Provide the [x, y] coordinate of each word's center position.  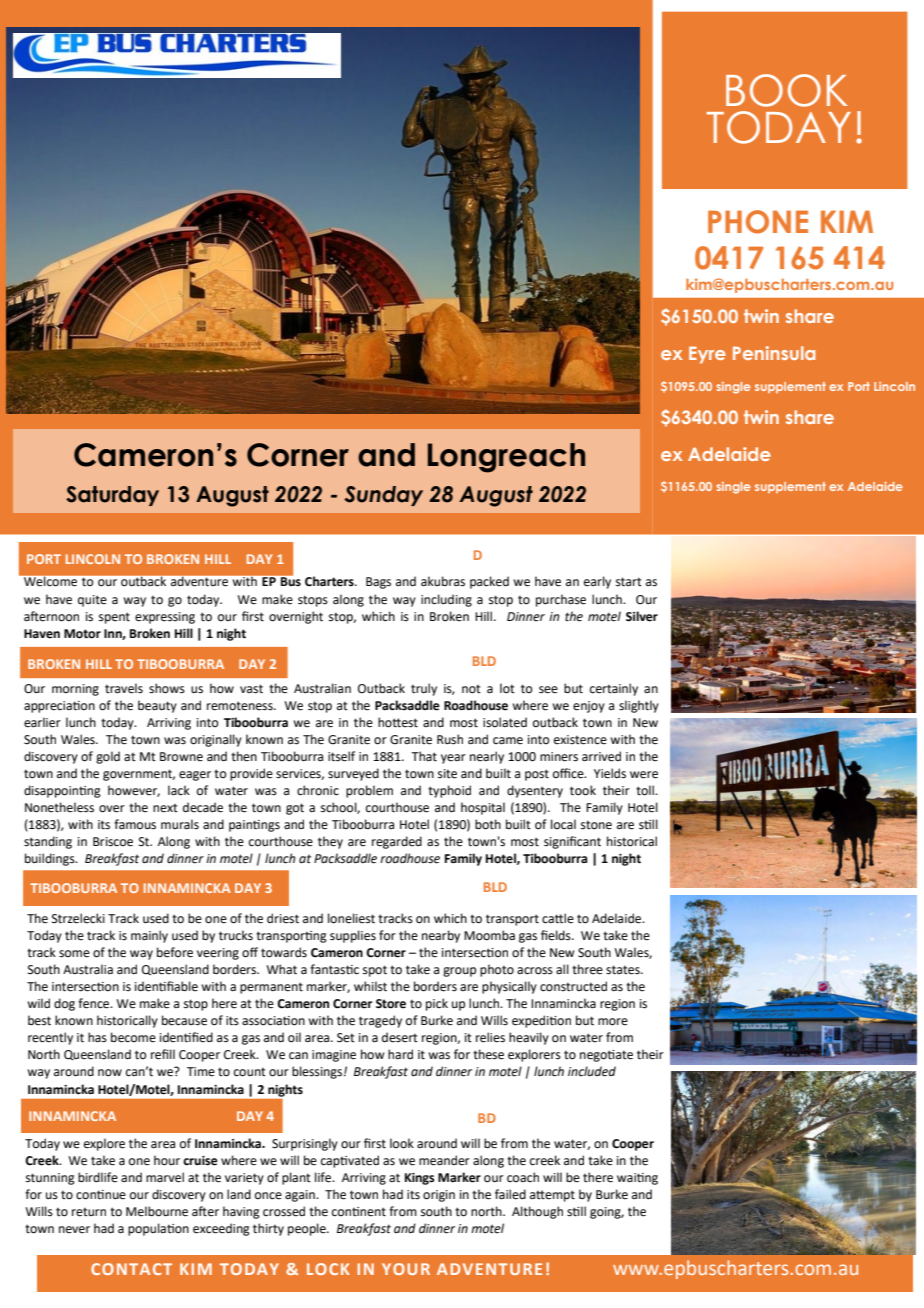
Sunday [383, 496]
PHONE [758, 222]
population [158, 1229]
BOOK [786, 90]
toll [646, 790]
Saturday [112, 496]
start [629, 582]
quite [92, 601]
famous [135, 824]
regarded [397, 842]
